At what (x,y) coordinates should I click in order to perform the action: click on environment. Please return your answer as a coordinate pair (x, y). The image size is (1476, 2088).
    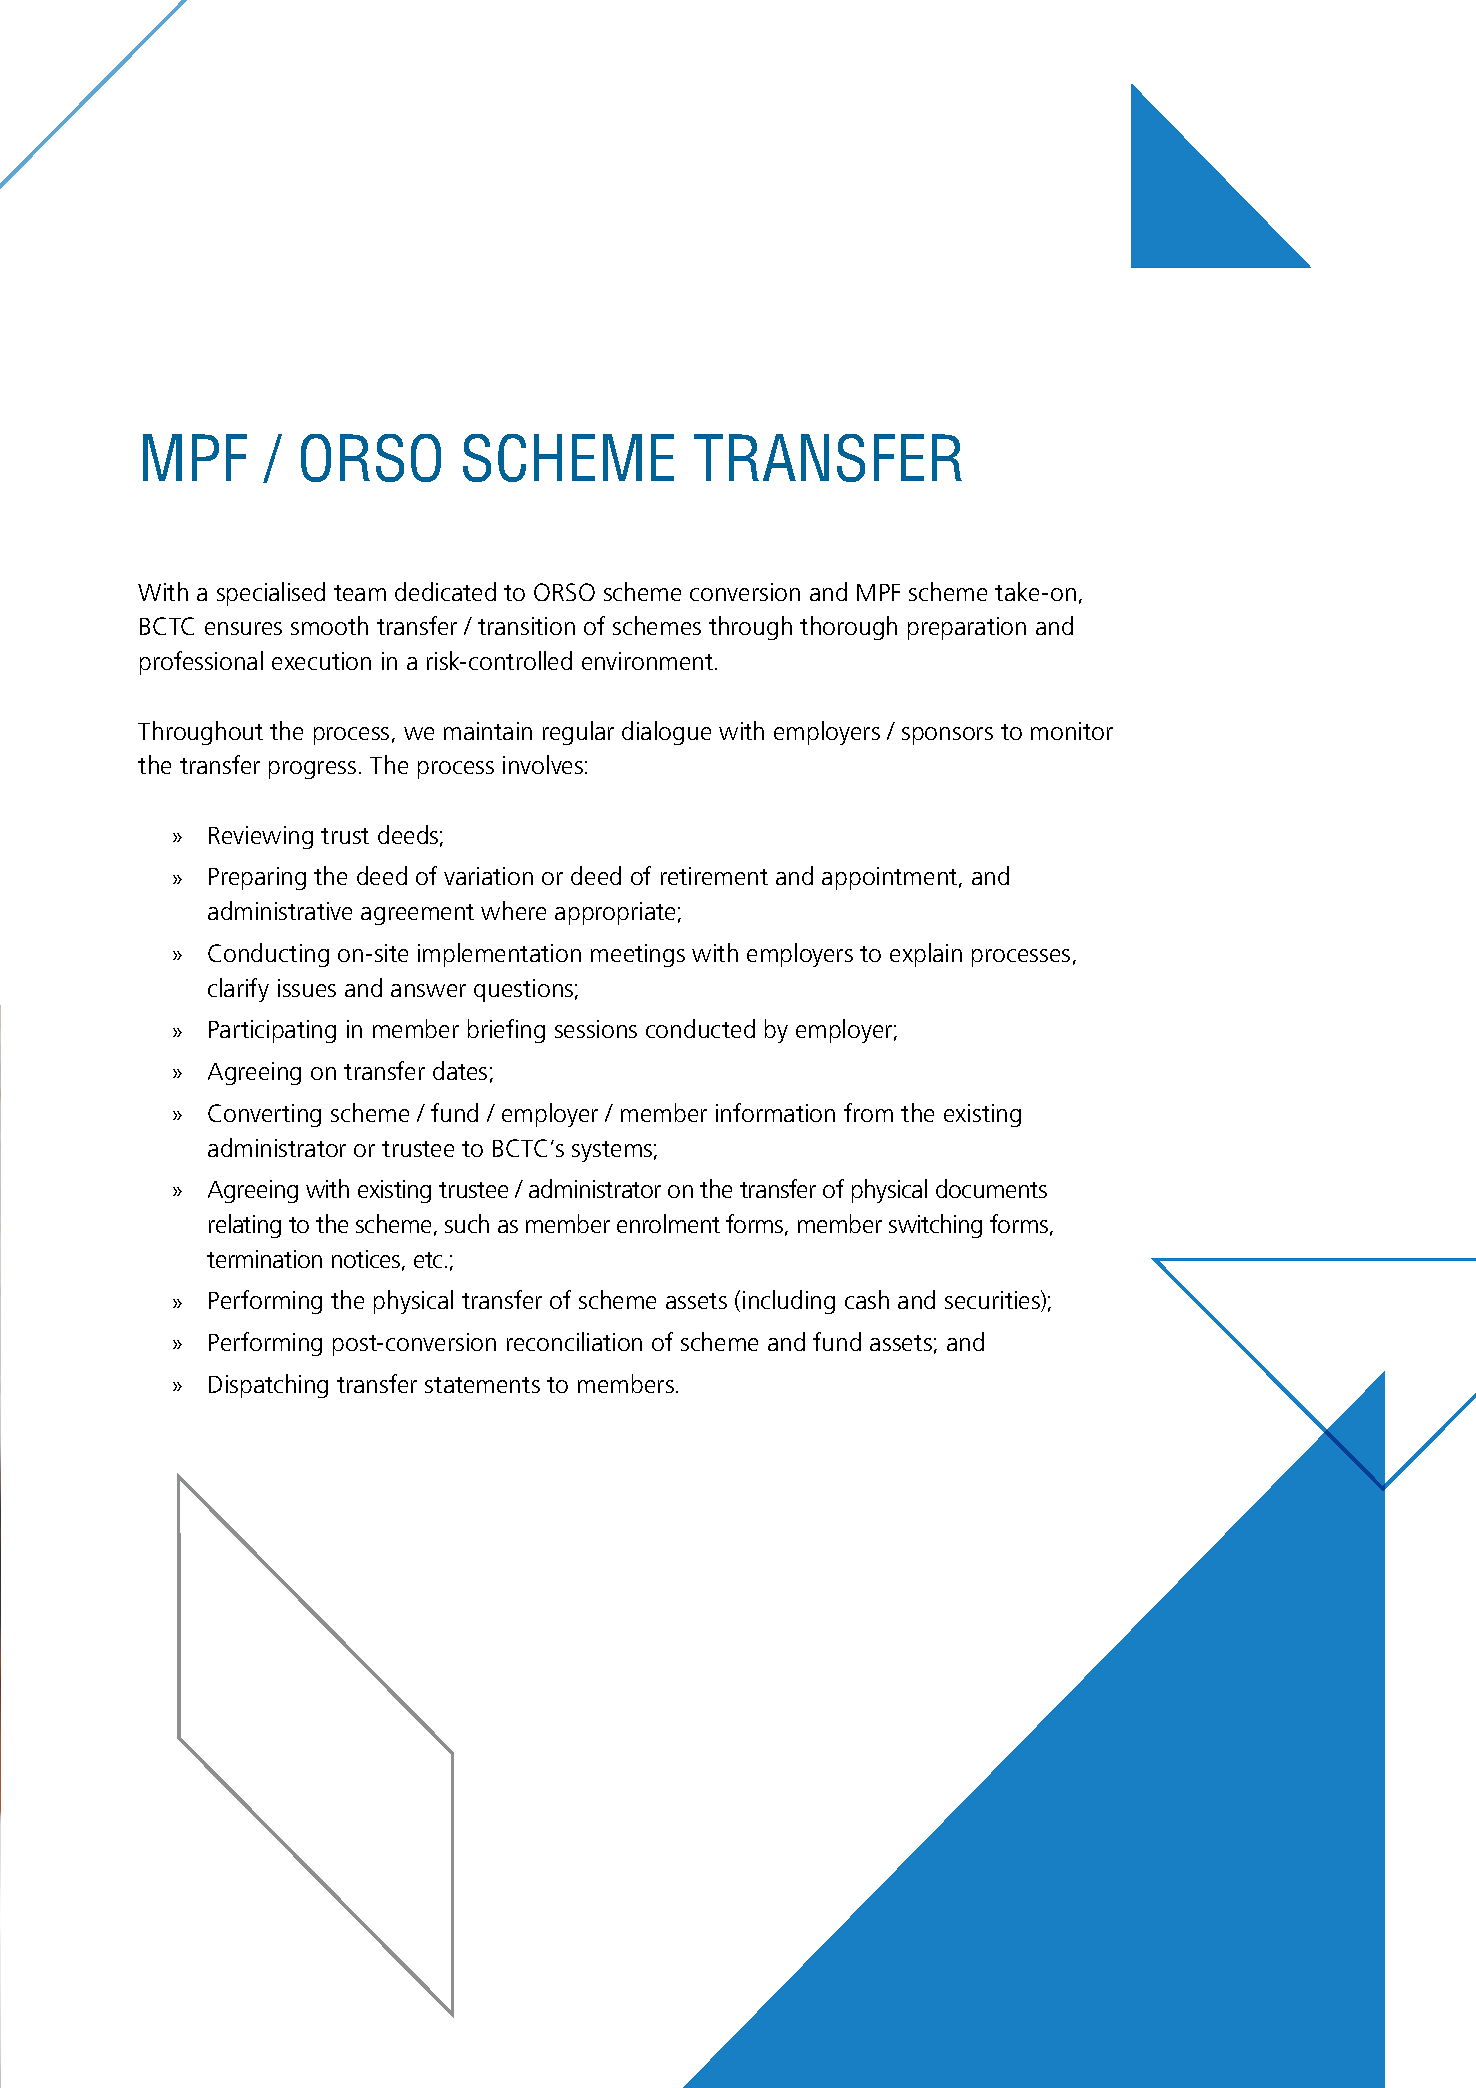
    Looking at the image, I should click on (649, 661).
